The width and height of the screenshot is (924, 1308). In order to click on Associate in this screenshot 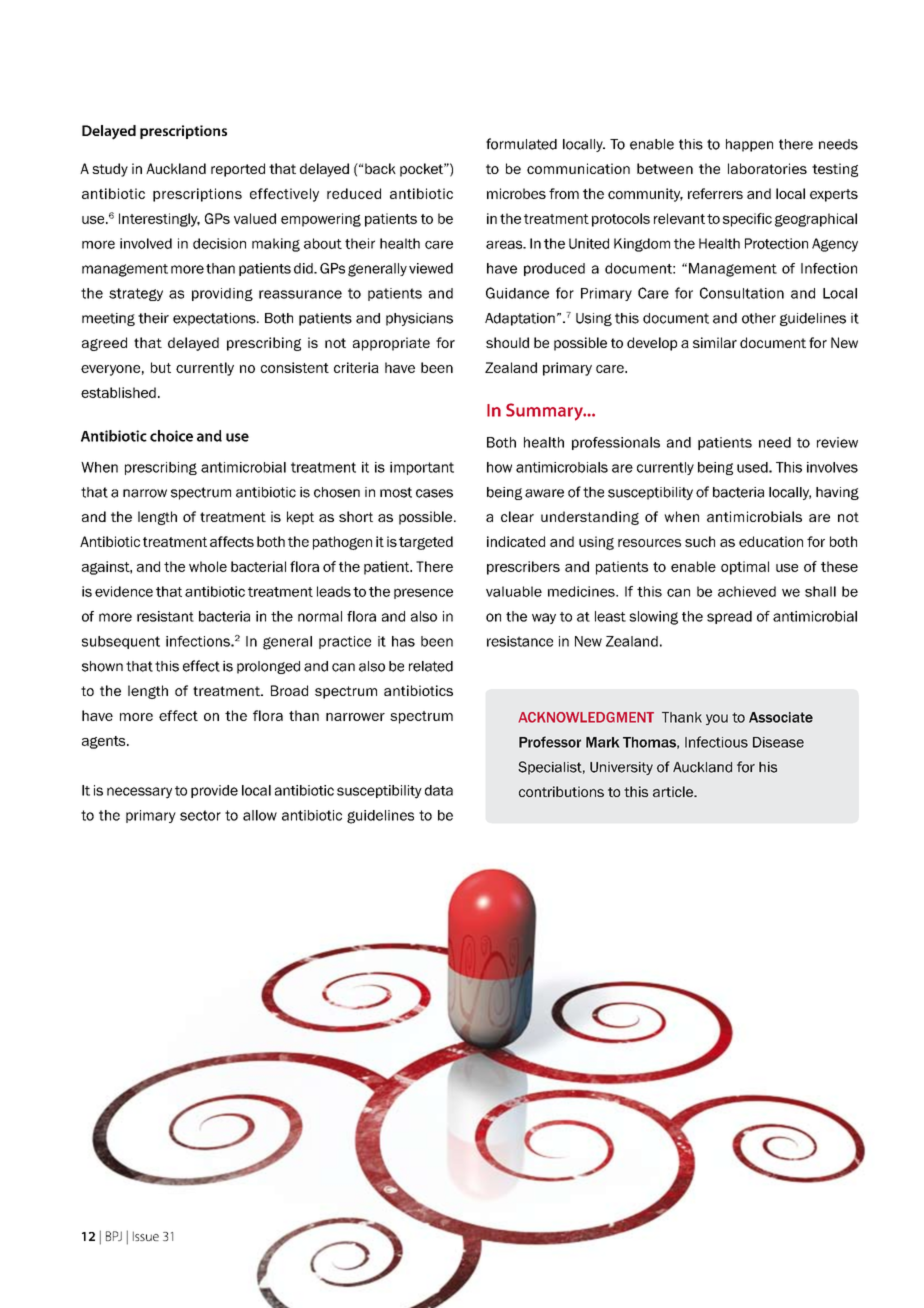, I will do `click(781, 717)`.
